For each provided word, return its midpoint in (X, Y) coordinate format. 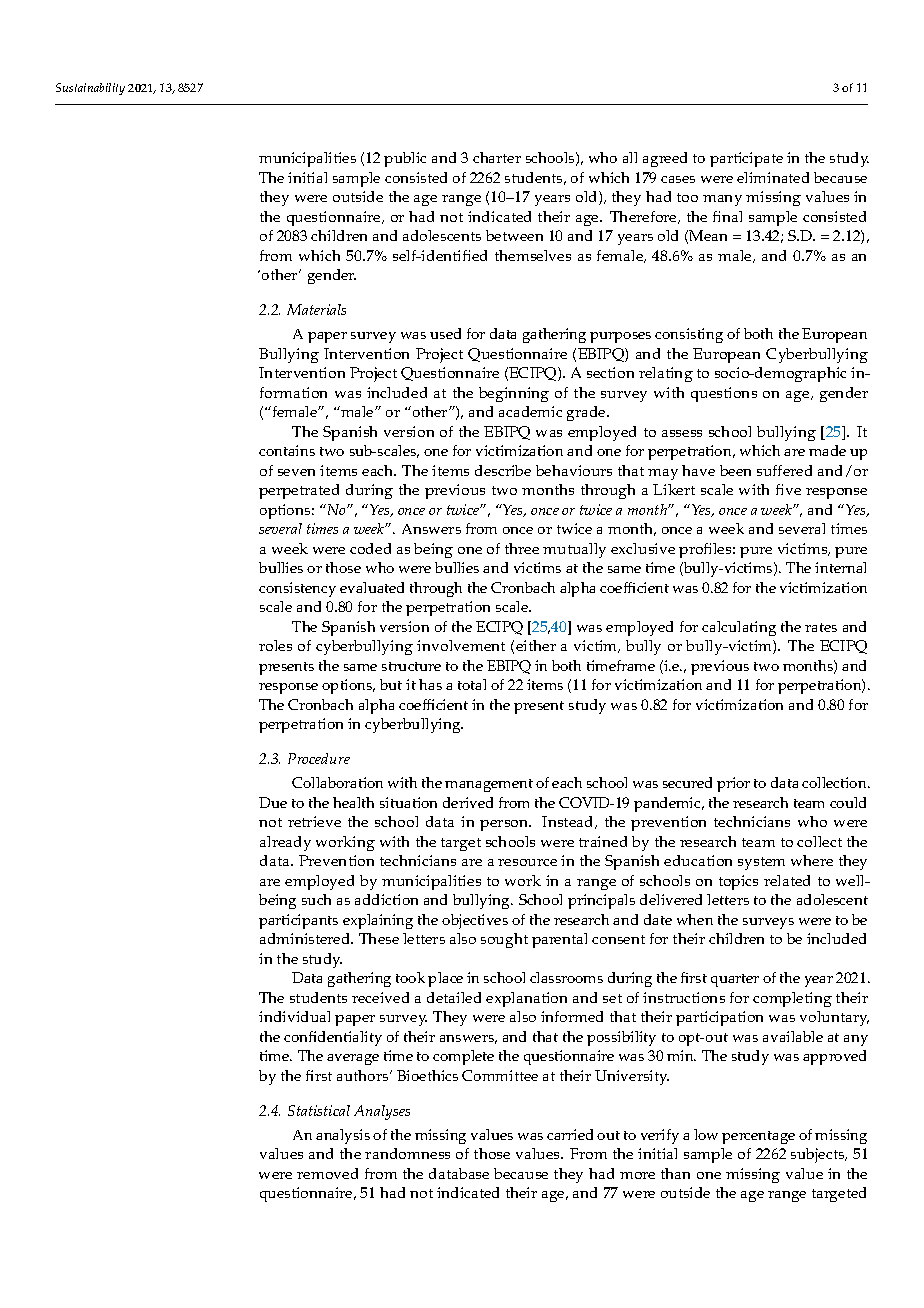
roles (275, 645)
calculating (739, 628)
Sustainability (90, 89)
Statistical (319, 1110)
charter (497, 157)
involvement (461, 645)
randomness (407, 1153)
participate (746, 159)
